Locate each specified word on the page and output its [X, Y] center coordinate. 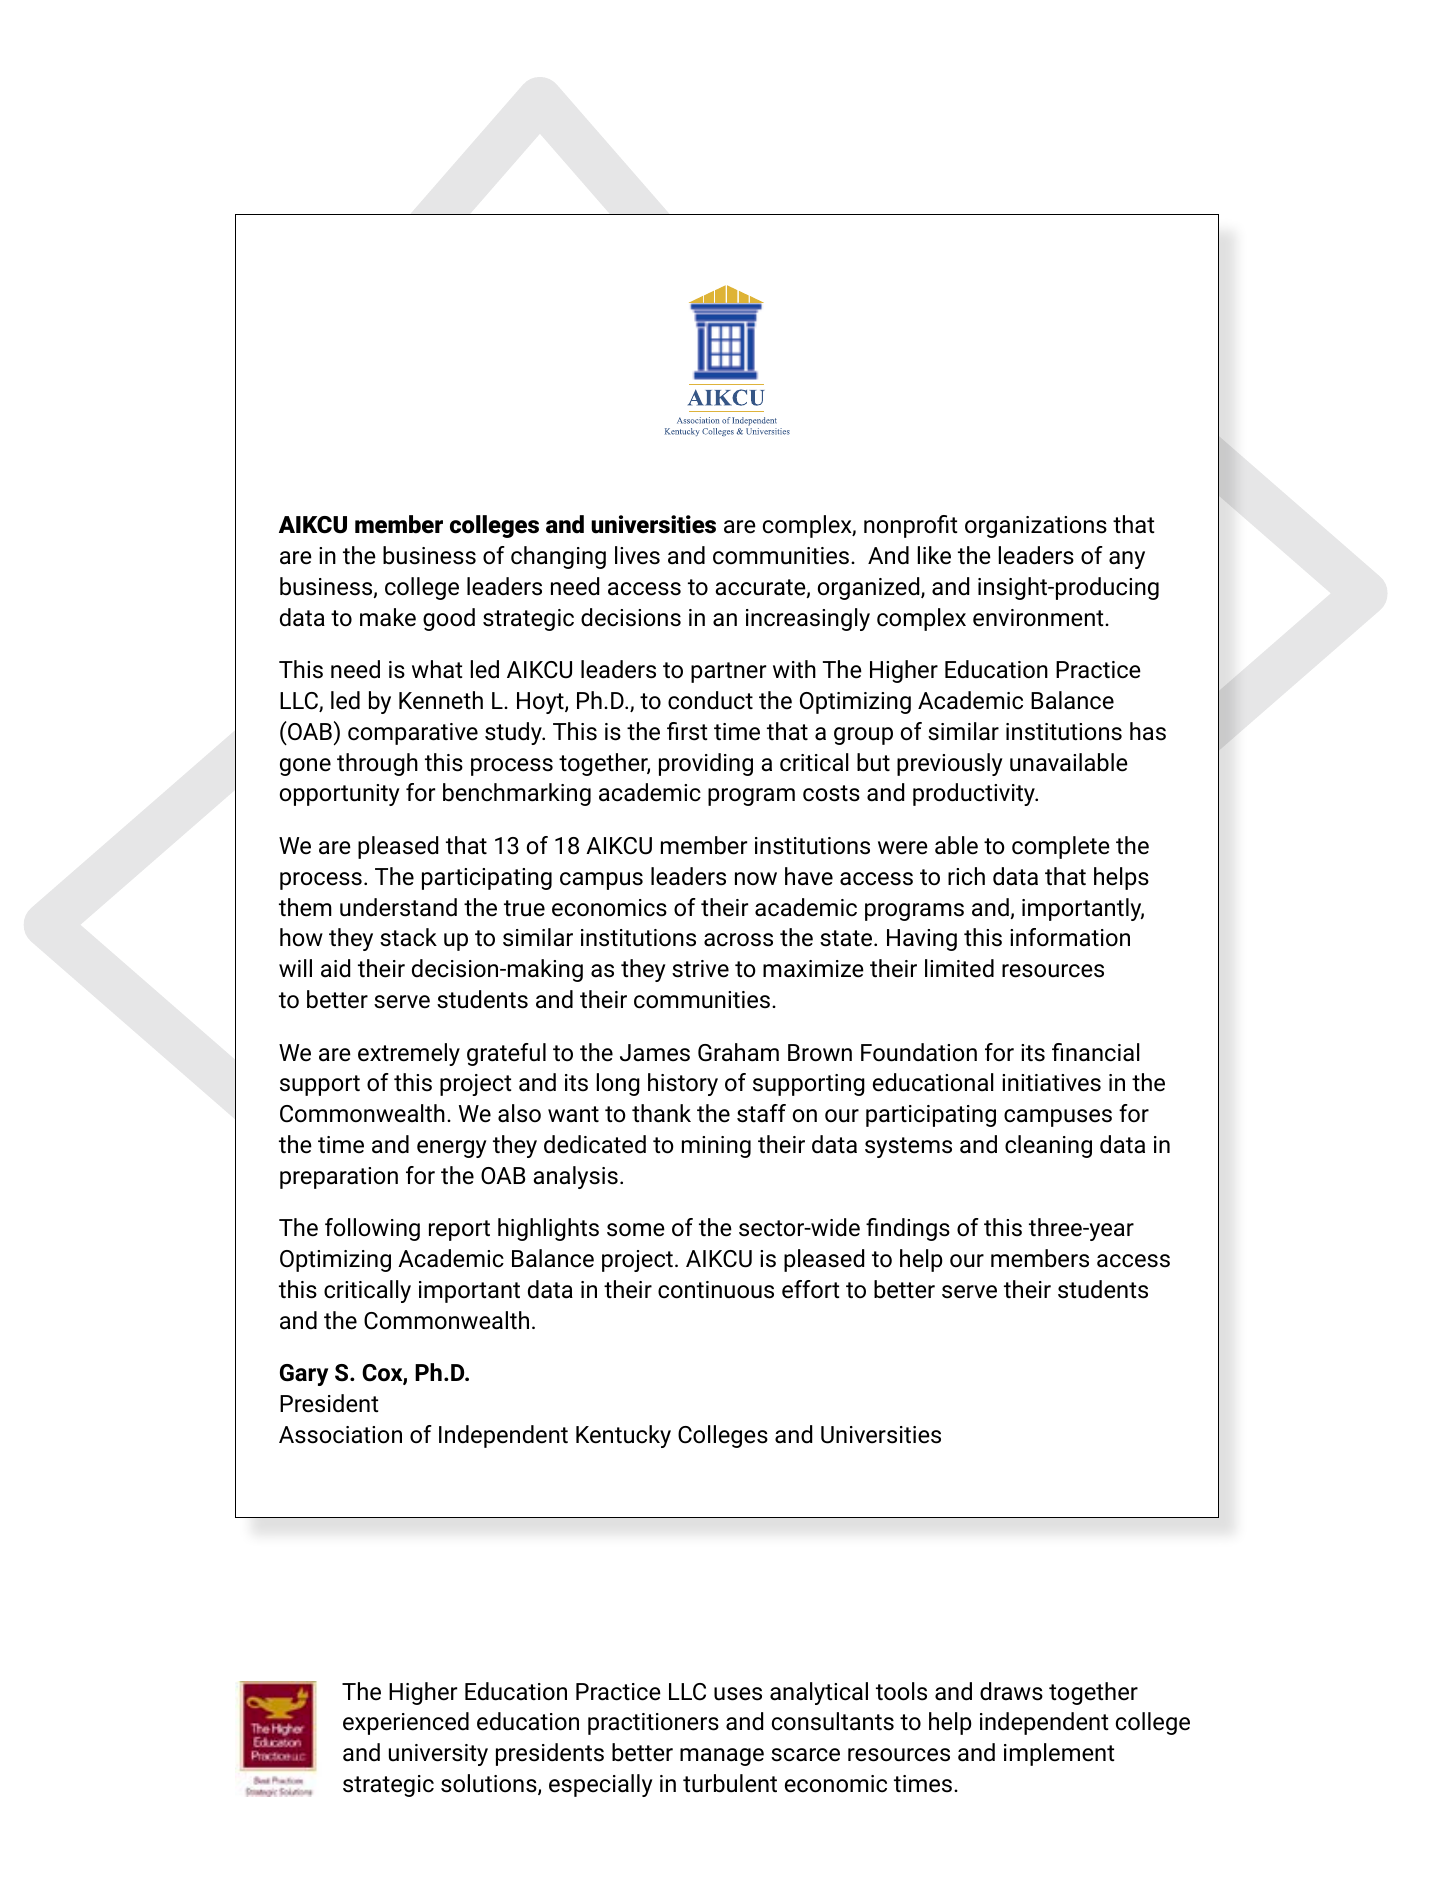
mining [716, 1147]
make [388, 617]
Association [340, 1435]
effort [810, 1289]
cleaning [1048, 1146]
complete [1061, 847]
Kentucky [623, 1436]
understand [398, 907]
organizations [1036, 527]
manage [722, 1757]
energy [452, 1149]
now [756, 878]
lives [637, 555]
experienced [406, 1723]
